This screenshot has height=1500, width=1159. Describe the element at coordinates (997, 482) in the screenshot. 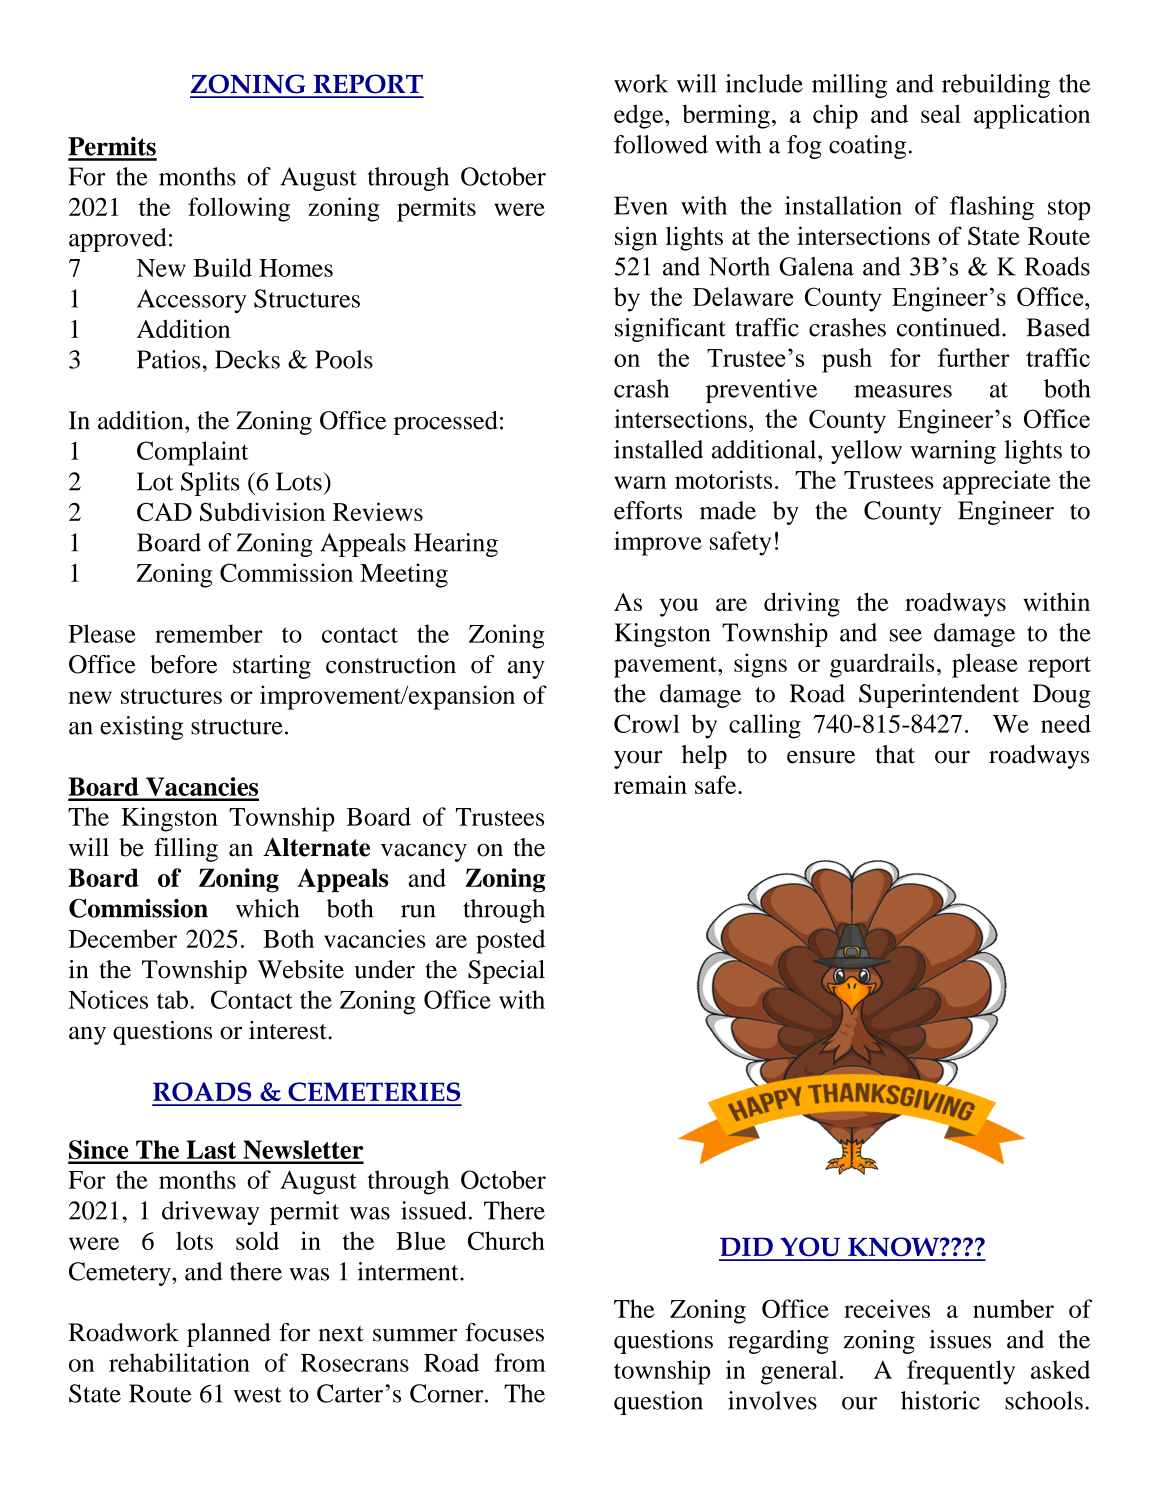

I see `appreciate` at that location.
